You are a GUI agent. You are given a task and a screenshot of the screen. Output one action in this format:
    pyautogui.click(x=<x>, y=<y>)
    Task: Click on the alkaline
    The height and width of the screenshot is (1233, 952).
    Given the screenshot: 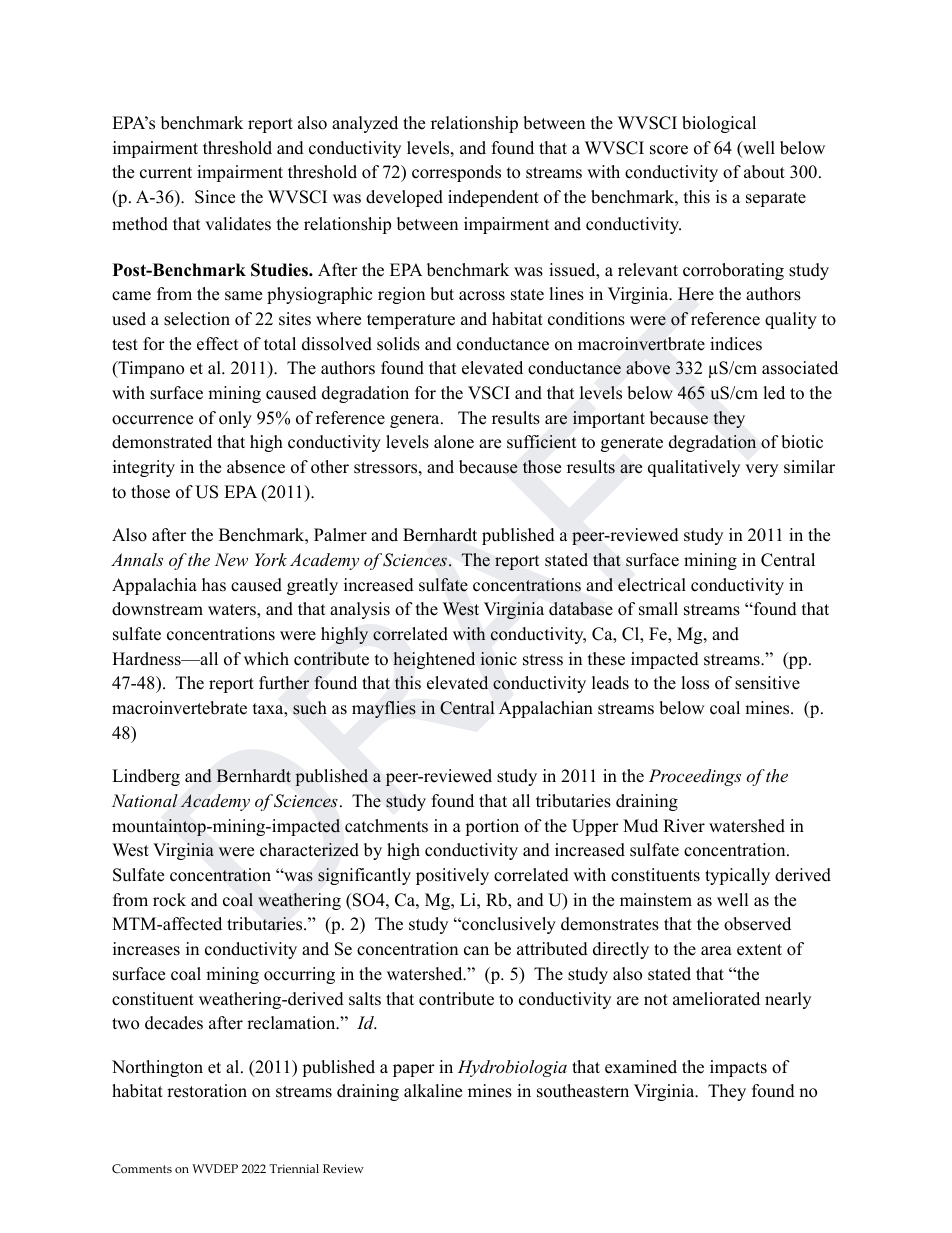 What is the action you would take?
    pyautogui.click(x=433, y=1091)
